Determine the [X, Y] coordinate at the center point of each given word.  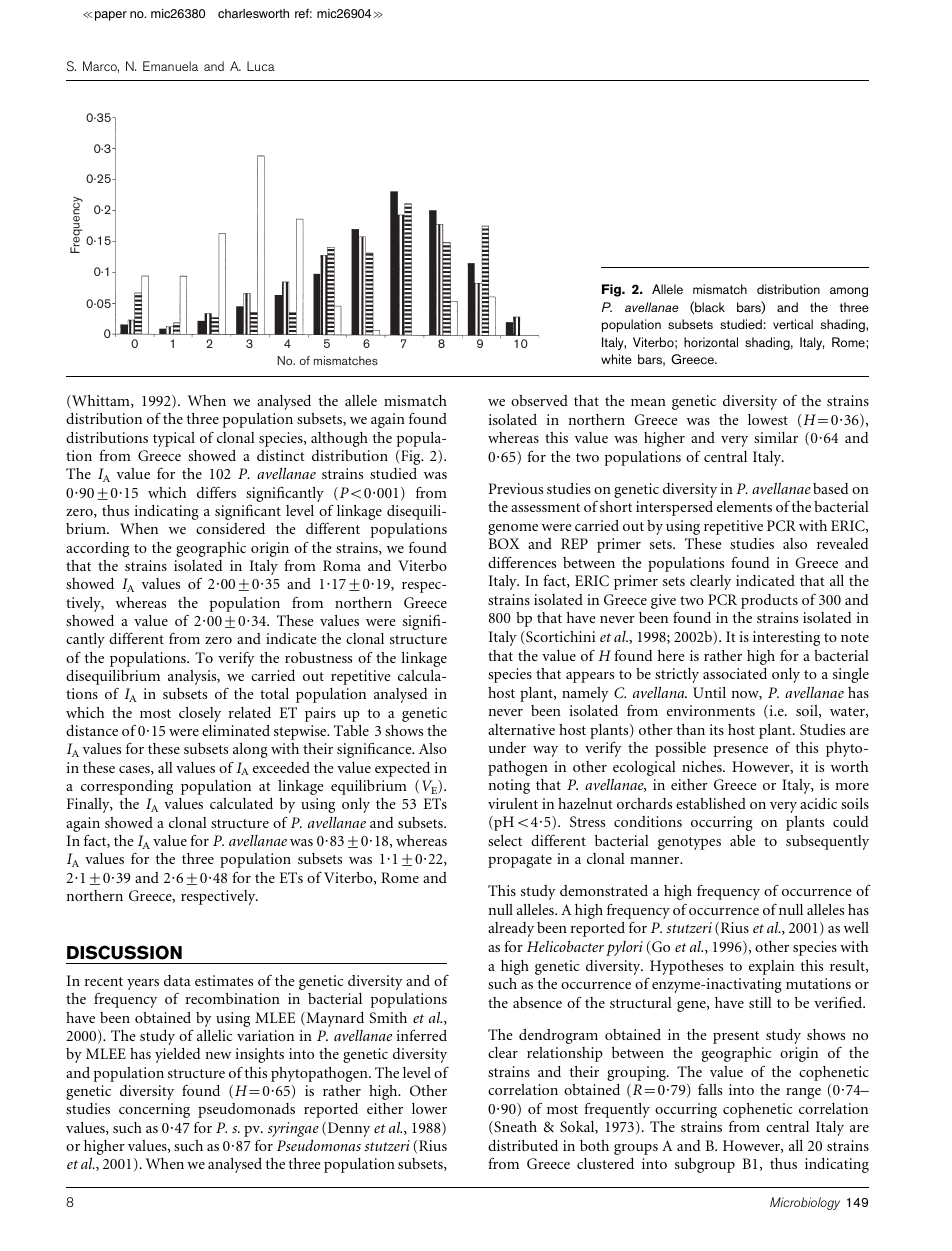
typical [174, 439]
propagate [520, 861]
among [849, 292]
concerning [154, 1110]
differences [522, 562]
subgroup [705, 1165]
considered [230, 528]
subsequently [827, 842]
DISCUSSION [124, 952]
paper [111, 16]
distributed [523, 1145]
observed [539, 400]
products [769, 601]
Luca [261, 66]
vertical [793, 324]
